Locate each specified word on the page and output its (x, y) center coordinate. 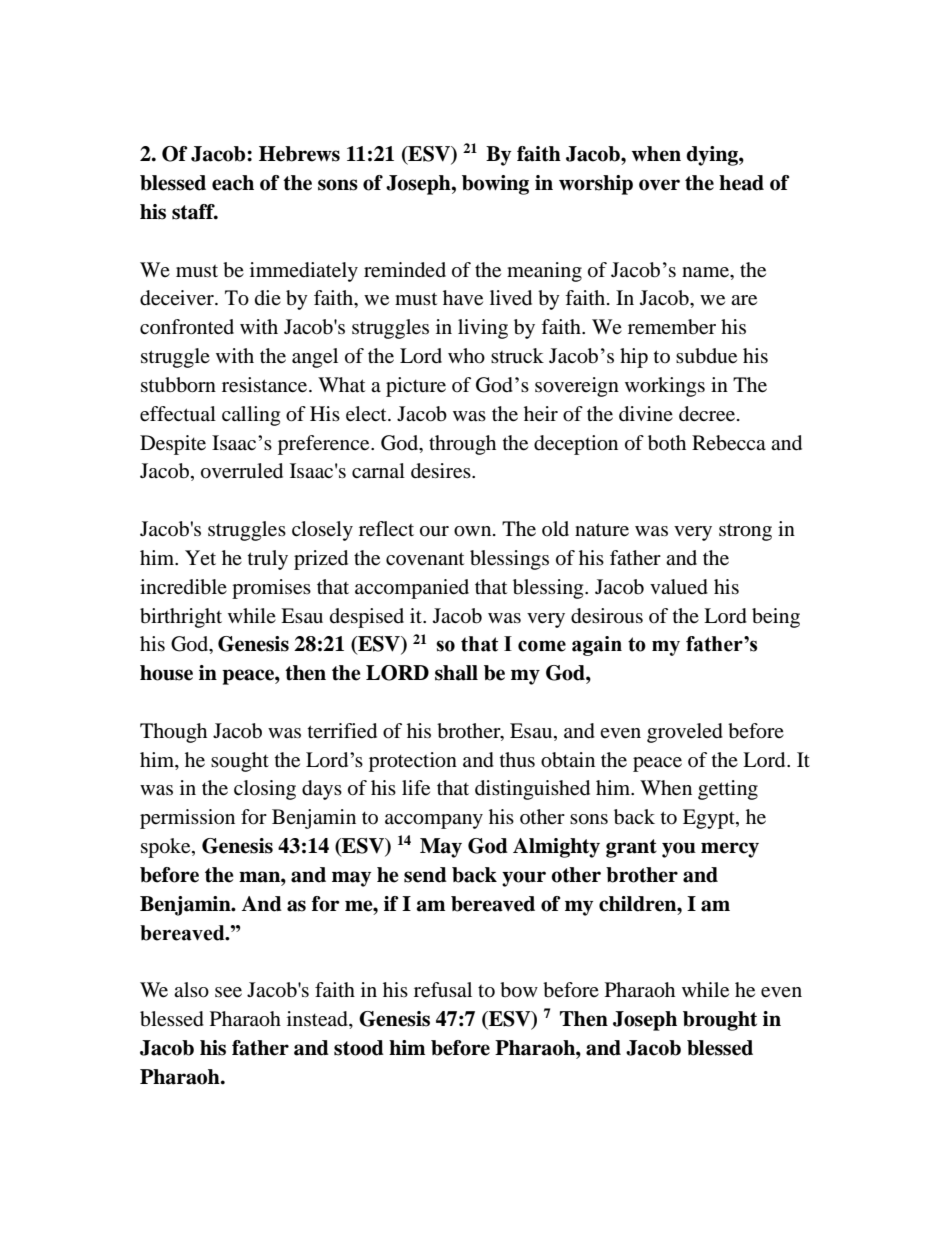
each (233, 183)
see (228, 992)
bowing (495, 185)
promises (271, 589)
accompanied (412, 589)
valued (679, 587)
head (741, 183)
